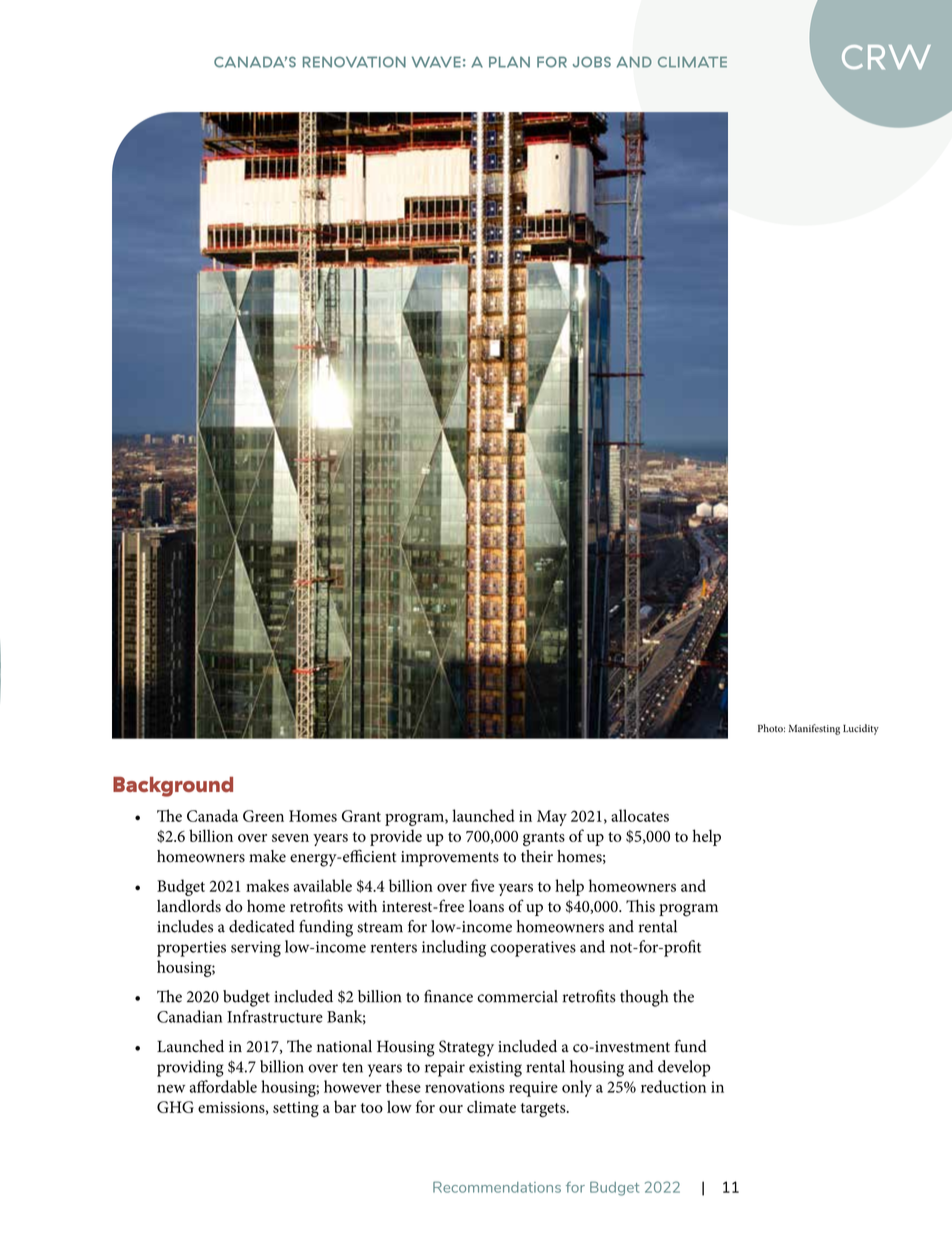 The image size is (952, 1233). What do you see at coordinates (173, 787) in the screenshot?
I see `Background` at bounding box center [173, 787].
